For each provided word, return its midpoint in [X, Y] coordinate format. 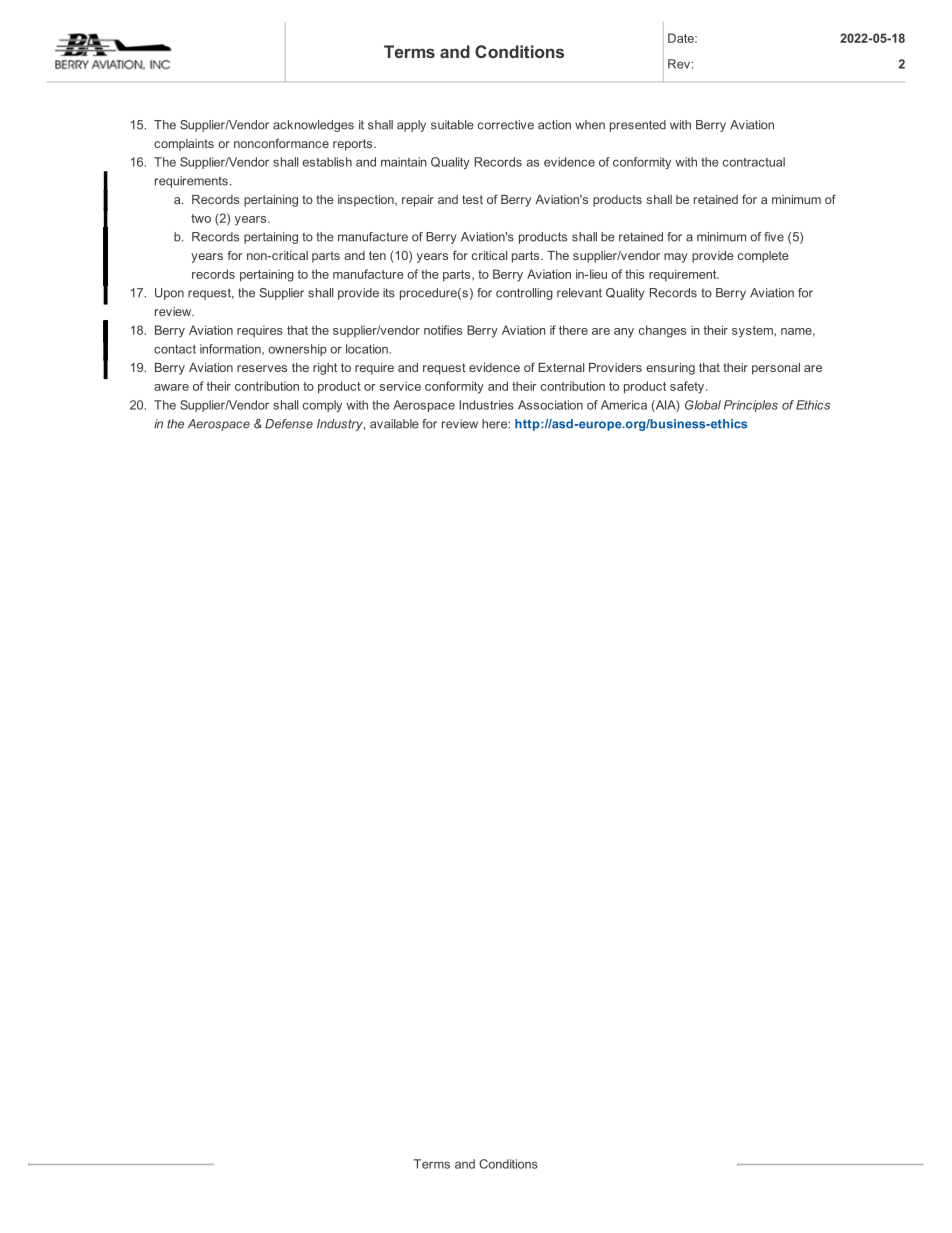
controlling [524, 294]
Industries [486, 405]
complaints [184, 145]
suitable [452, 125]
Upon [169, 294]
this [634, 274]
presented [638, 126]
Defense [289, 424]
